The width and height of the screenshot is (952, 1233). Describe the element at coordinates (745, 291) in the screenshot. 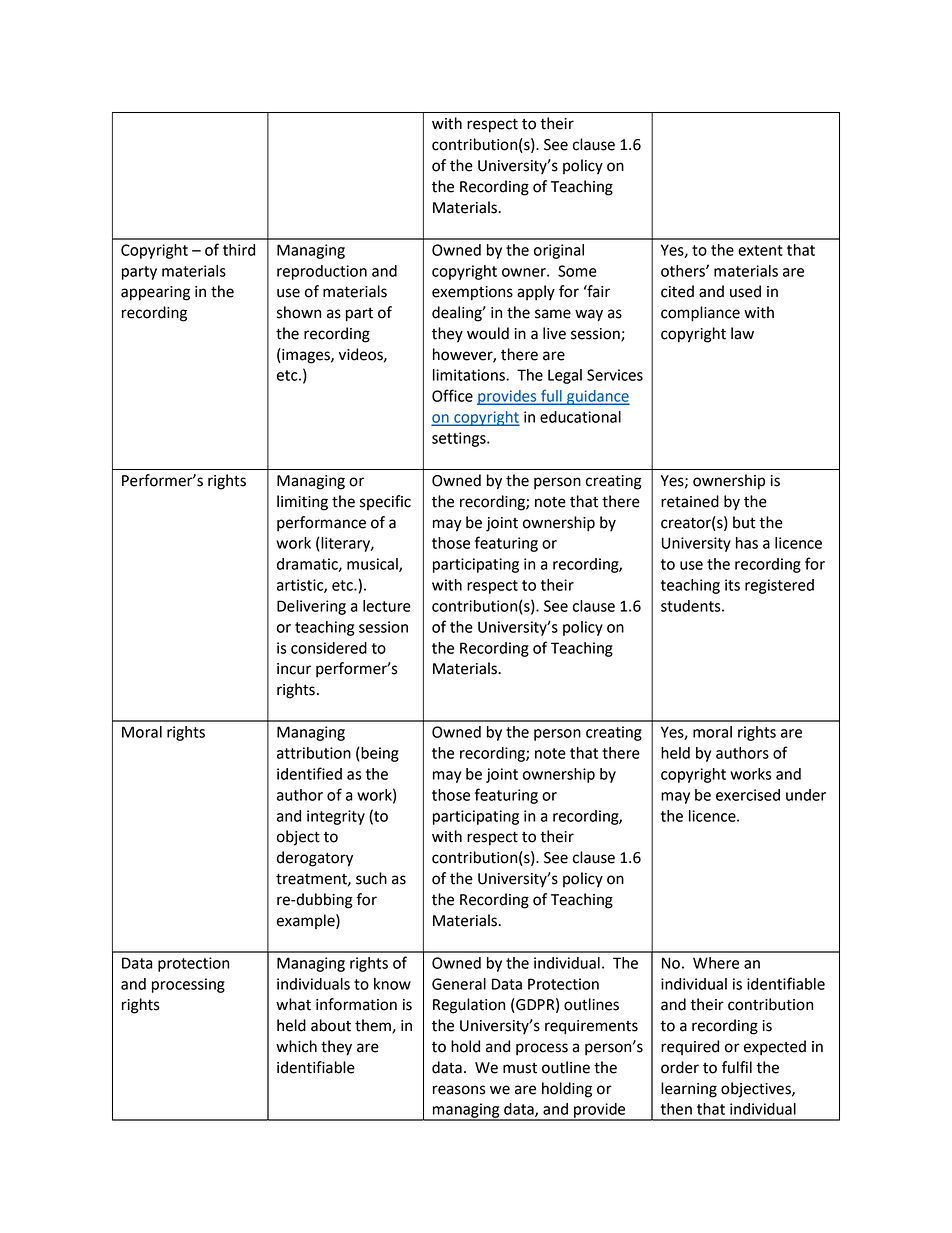

I see `used` at that location.
